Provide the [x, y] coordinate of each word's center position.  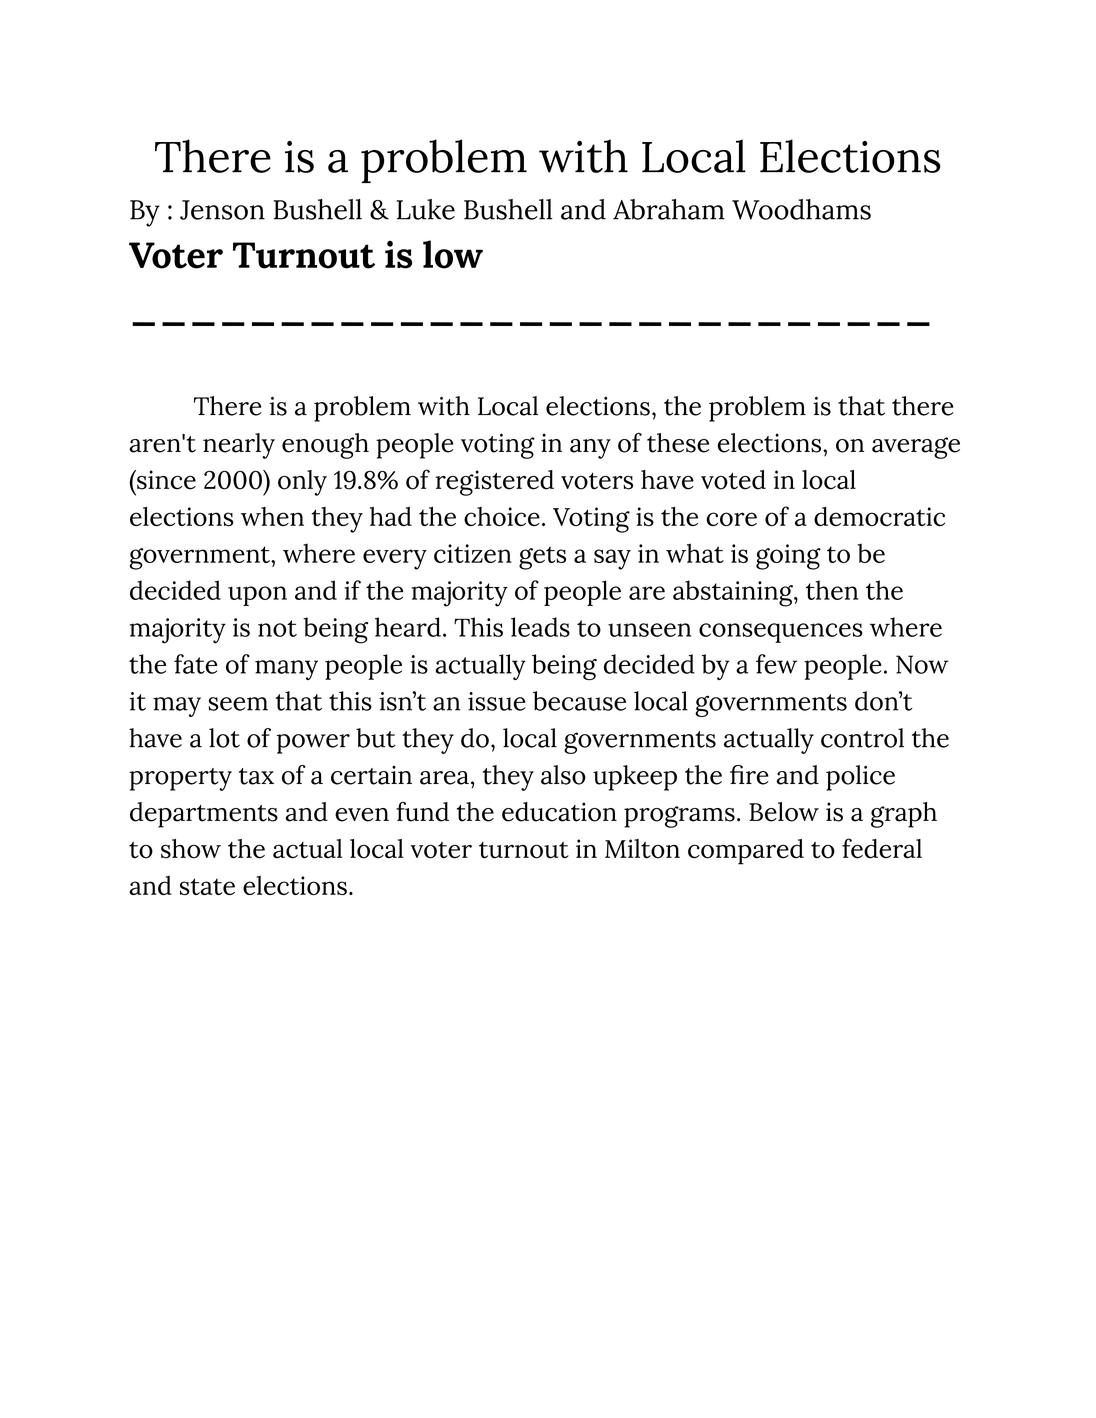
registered [494, 483]
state [207, 886]
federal [882, 848]
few [776, 664]
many [286, 670]
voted [733, 480]
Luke [426, 209]
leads [540, 627]
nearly [239, 446]
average [916, 448]
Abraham [669, 209]
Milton [642, 849]
